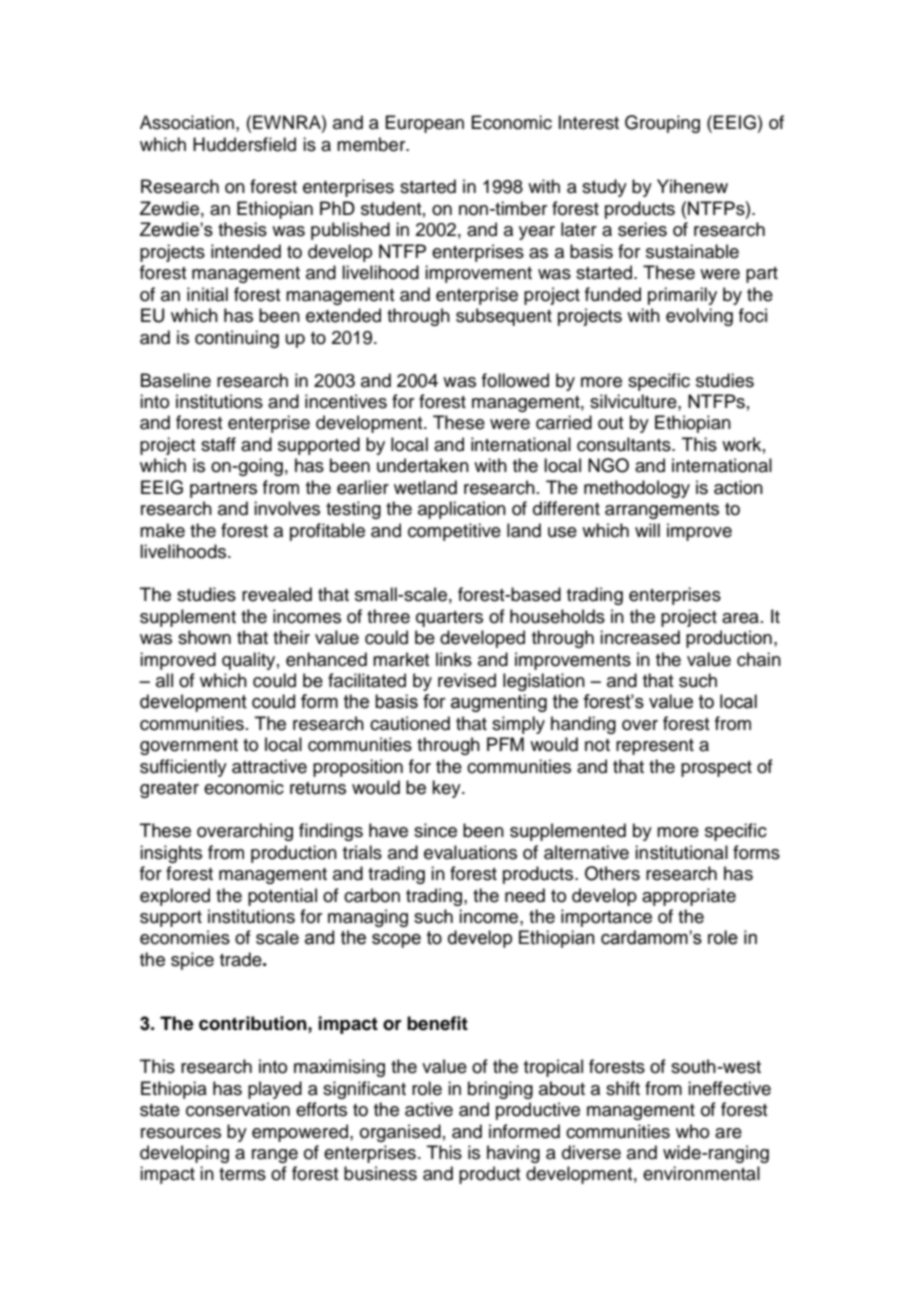 The height and width of the screenshot is (1309, 924). Describe the element at coordinates (242, 1174) in the screenshot. I see `terms` at that location.
